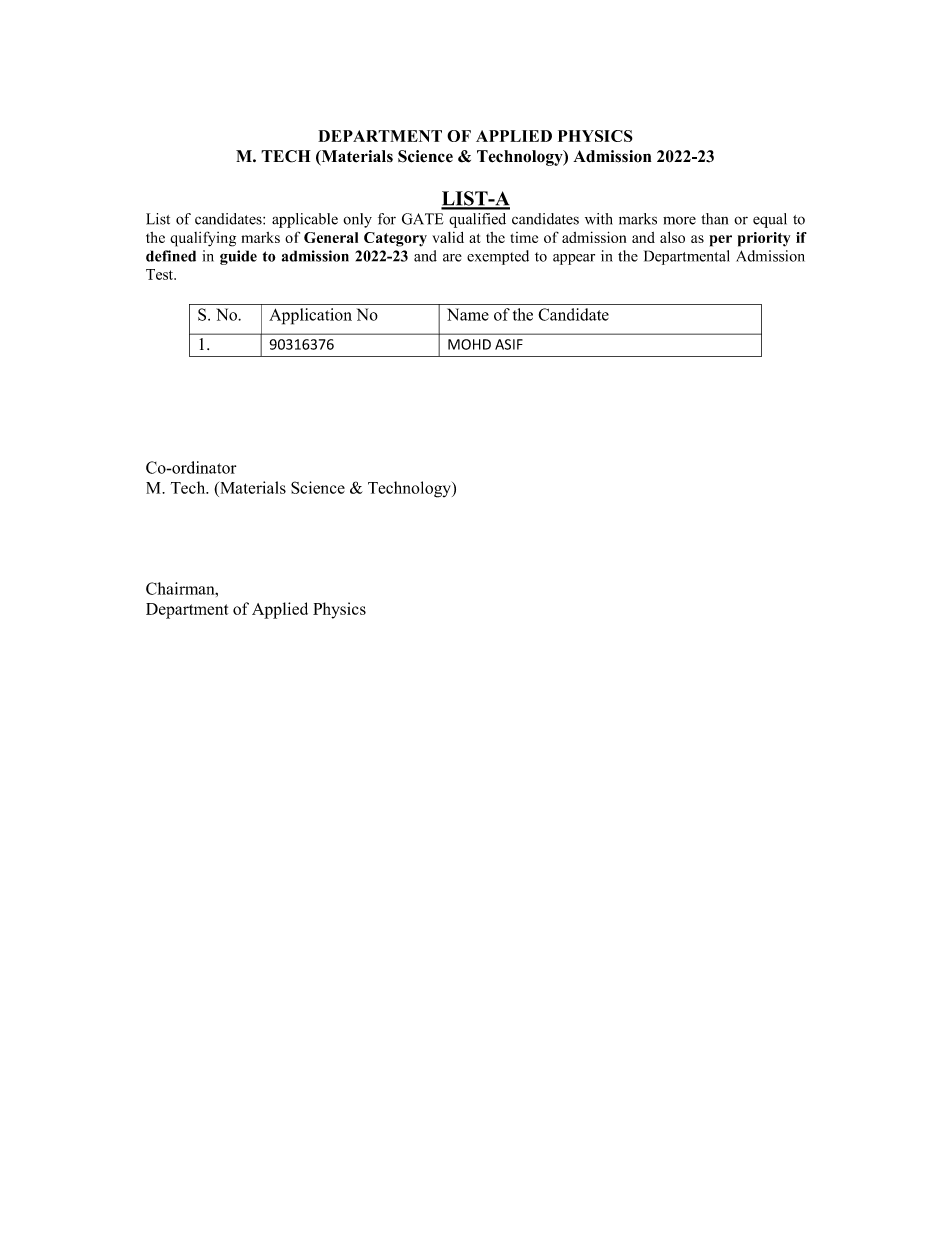  What do you see at coordinates (305, 220) in the screenshot?
I see `applicable` at bounding box center [305, 220].
